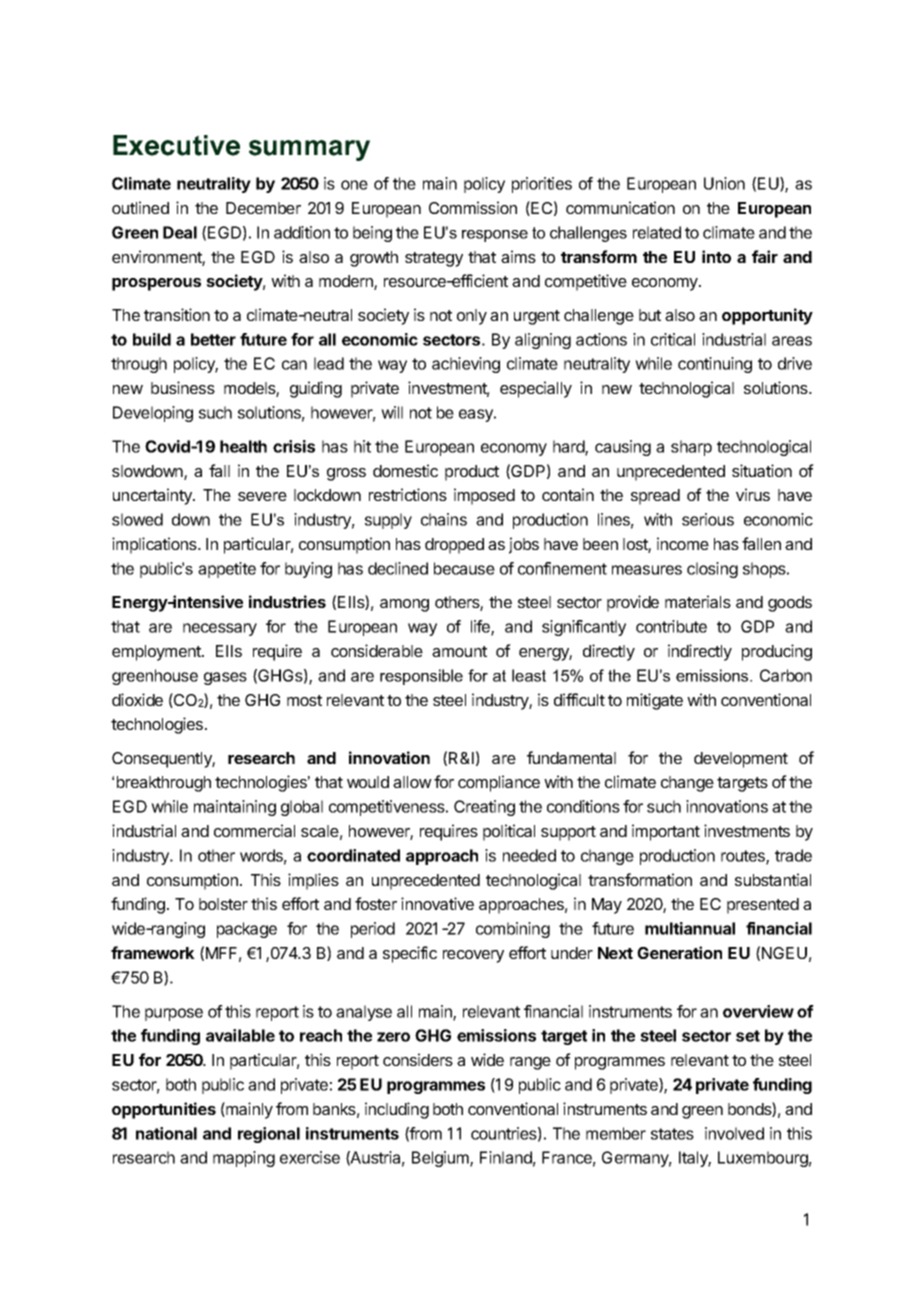 Image resolution: width=924 pixels, height=1309 pixels. I want to click on Executive, so click(176, 145).
